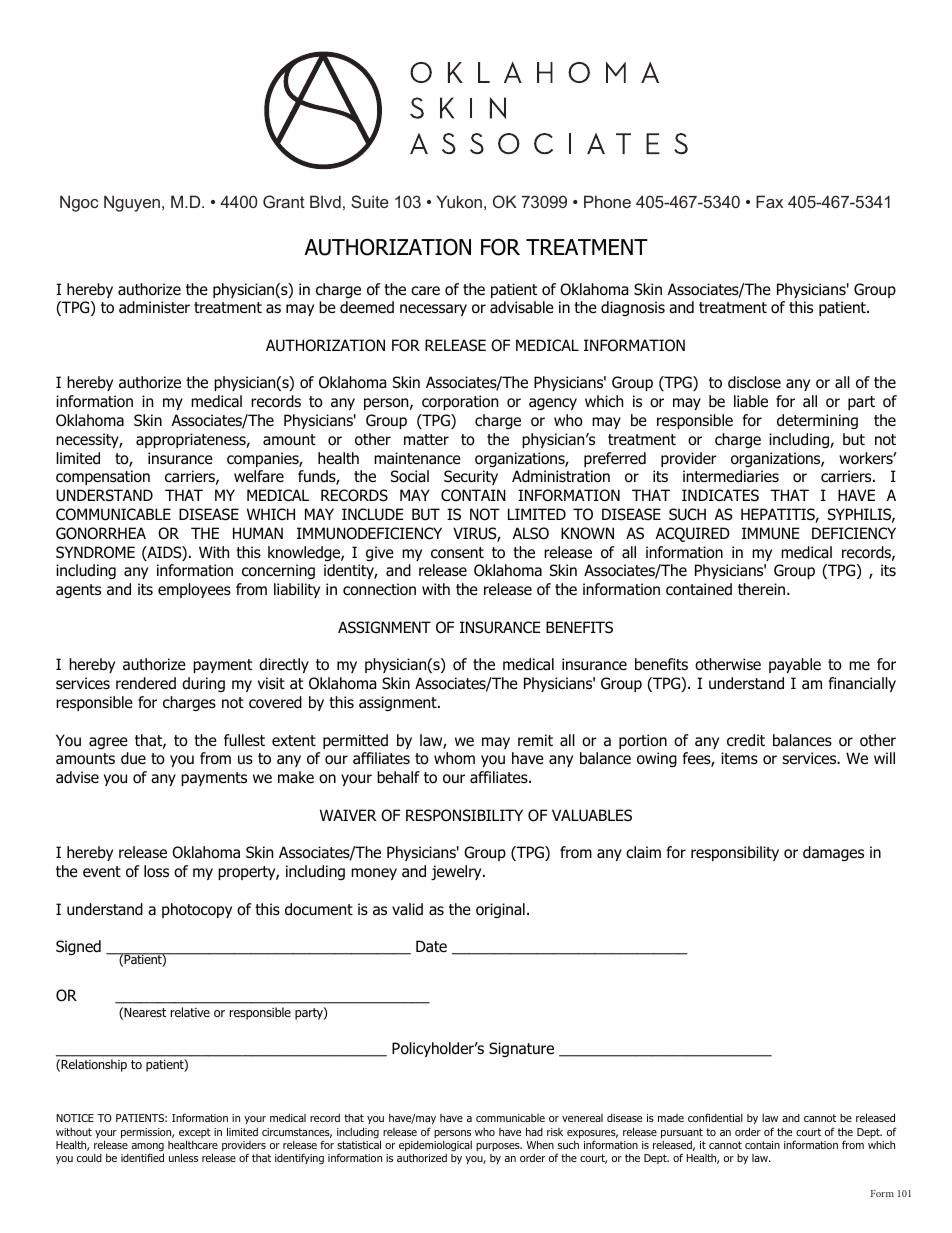 This page has height=1233, width=952. I want to click on determining, so click(817, 421).
